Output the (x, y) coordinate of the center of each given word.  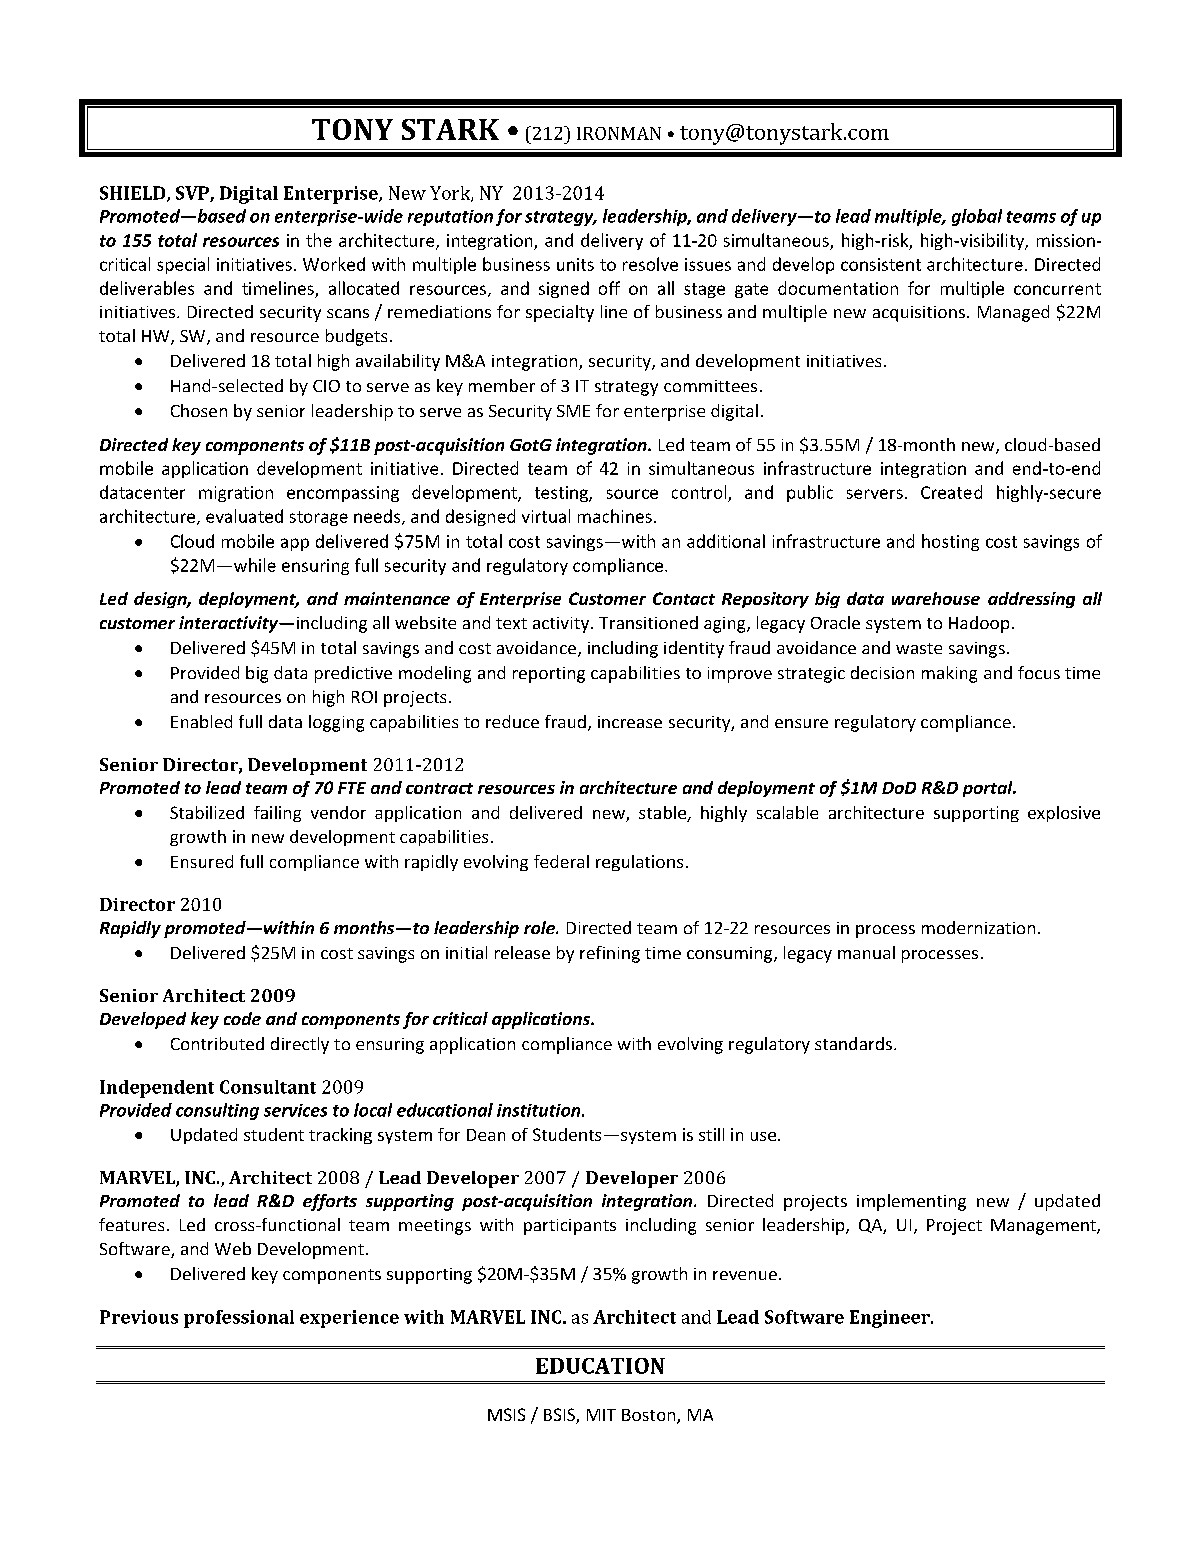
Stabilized (207, 812)
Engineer (891, 1319)
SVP (193, 194)
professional (239, 1319)
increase (630, 722)
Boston (650, 1416)
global (977, 217)
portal (989, 789)
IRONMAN (619, 133)
